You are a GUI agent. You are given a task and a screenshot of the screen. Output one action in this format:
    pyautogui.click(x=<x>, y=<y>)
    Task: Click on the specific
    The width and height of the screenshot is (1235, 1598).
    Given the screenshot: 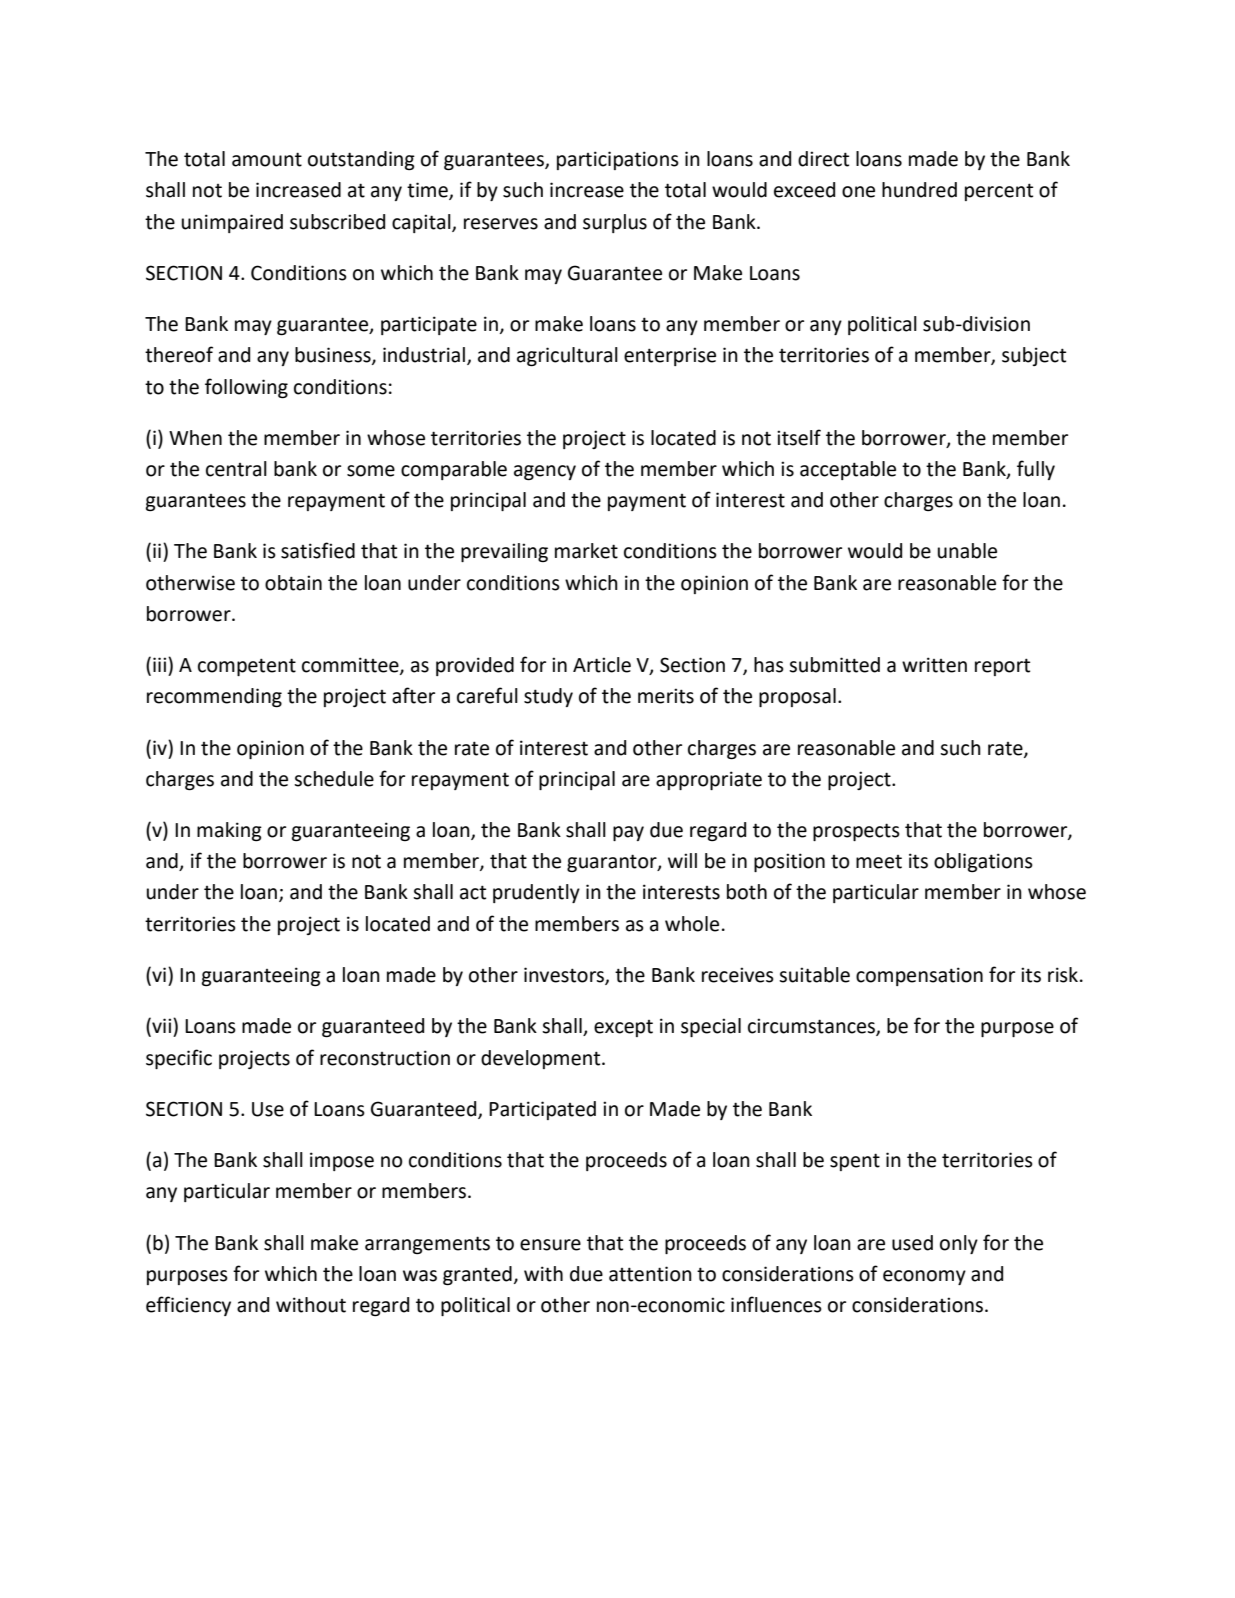 What is the action you would take?
    pyautogui.click(x=179, y=1059)
